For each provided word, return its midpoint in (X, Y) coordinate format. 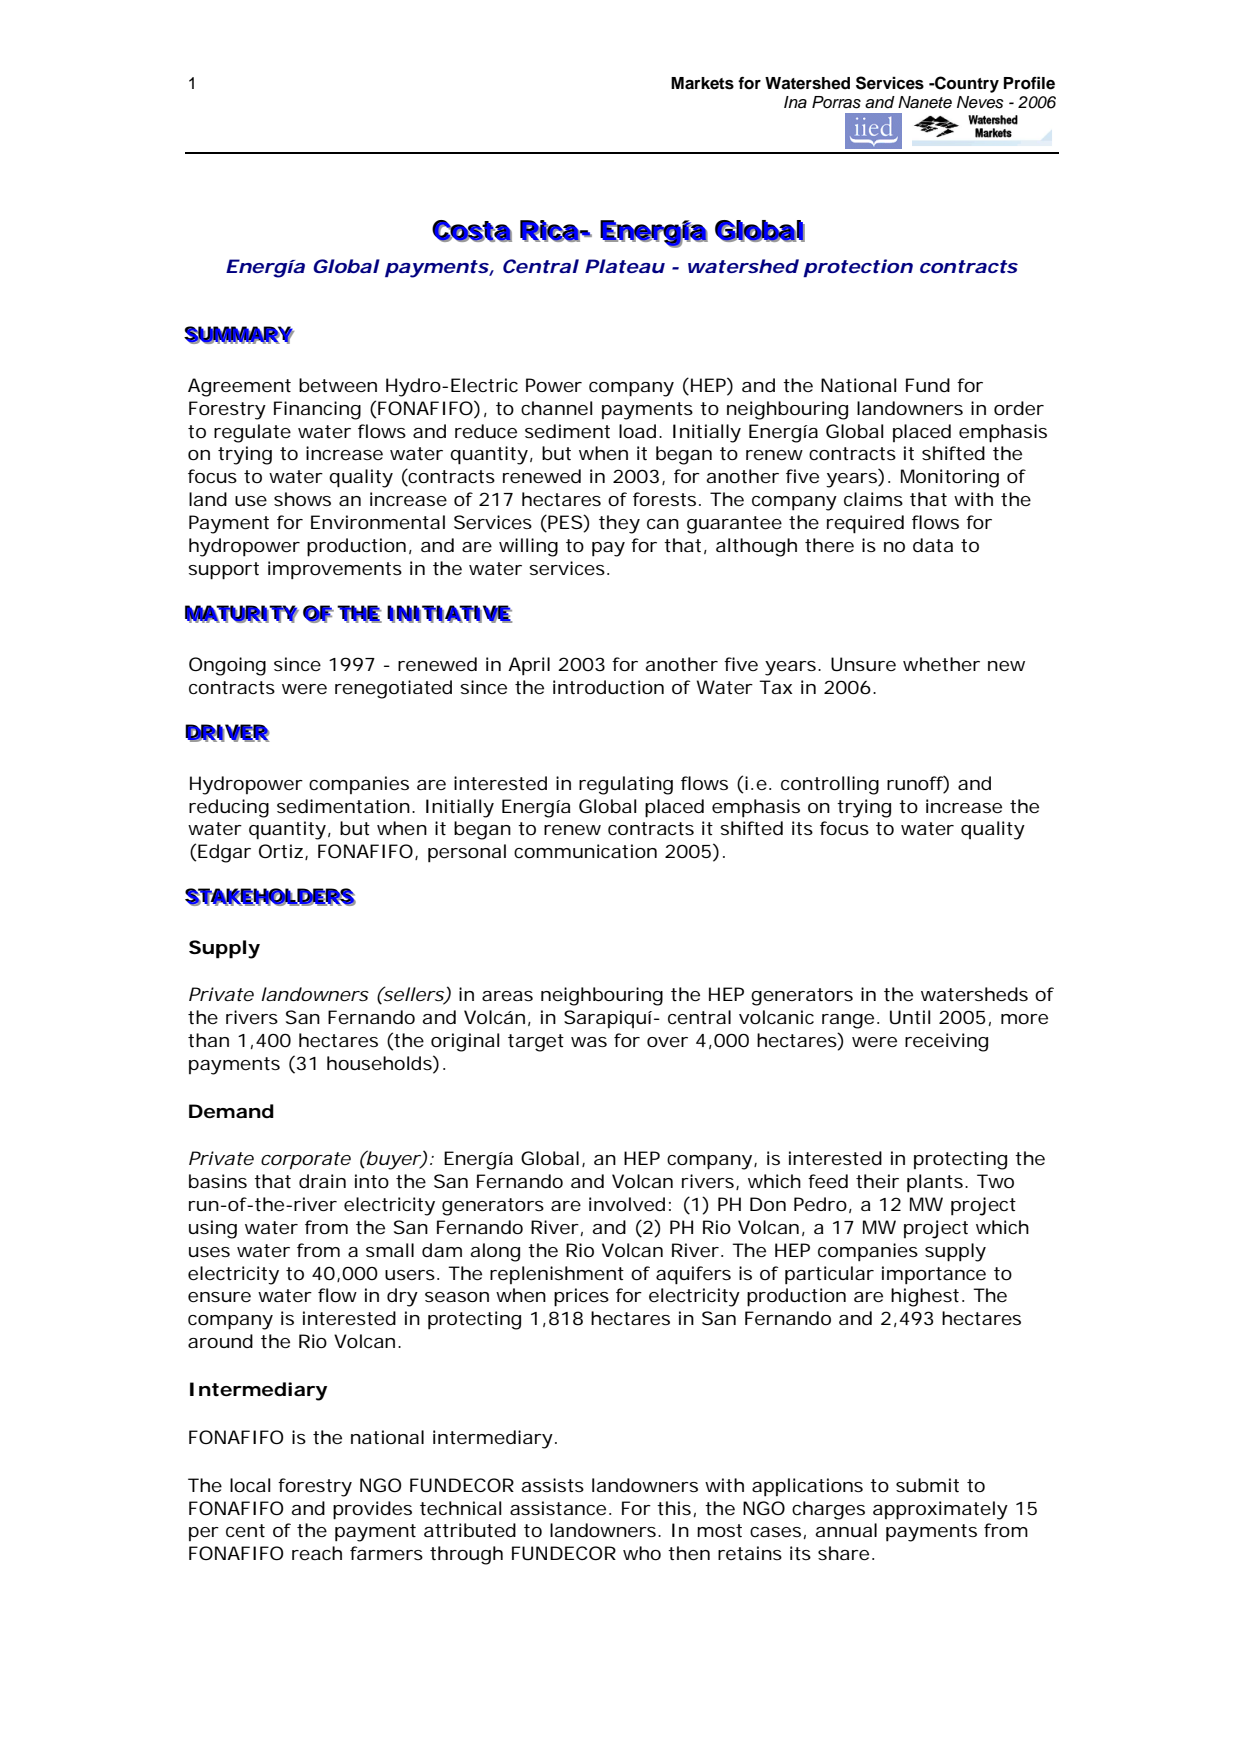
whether (941, 664)
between (338, 385)
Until (910, 1017)
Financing (317, 410)
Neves (980, 102)
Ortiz (281, 851)
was (589, 1042)
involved (627, 1204)
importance (934, 1275)
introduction (608, 687)
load (637, 431)
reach (317, 1553)
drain (322, 1181)
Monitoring (950, 478)
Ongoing (227, 666)
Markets (702, 83)
